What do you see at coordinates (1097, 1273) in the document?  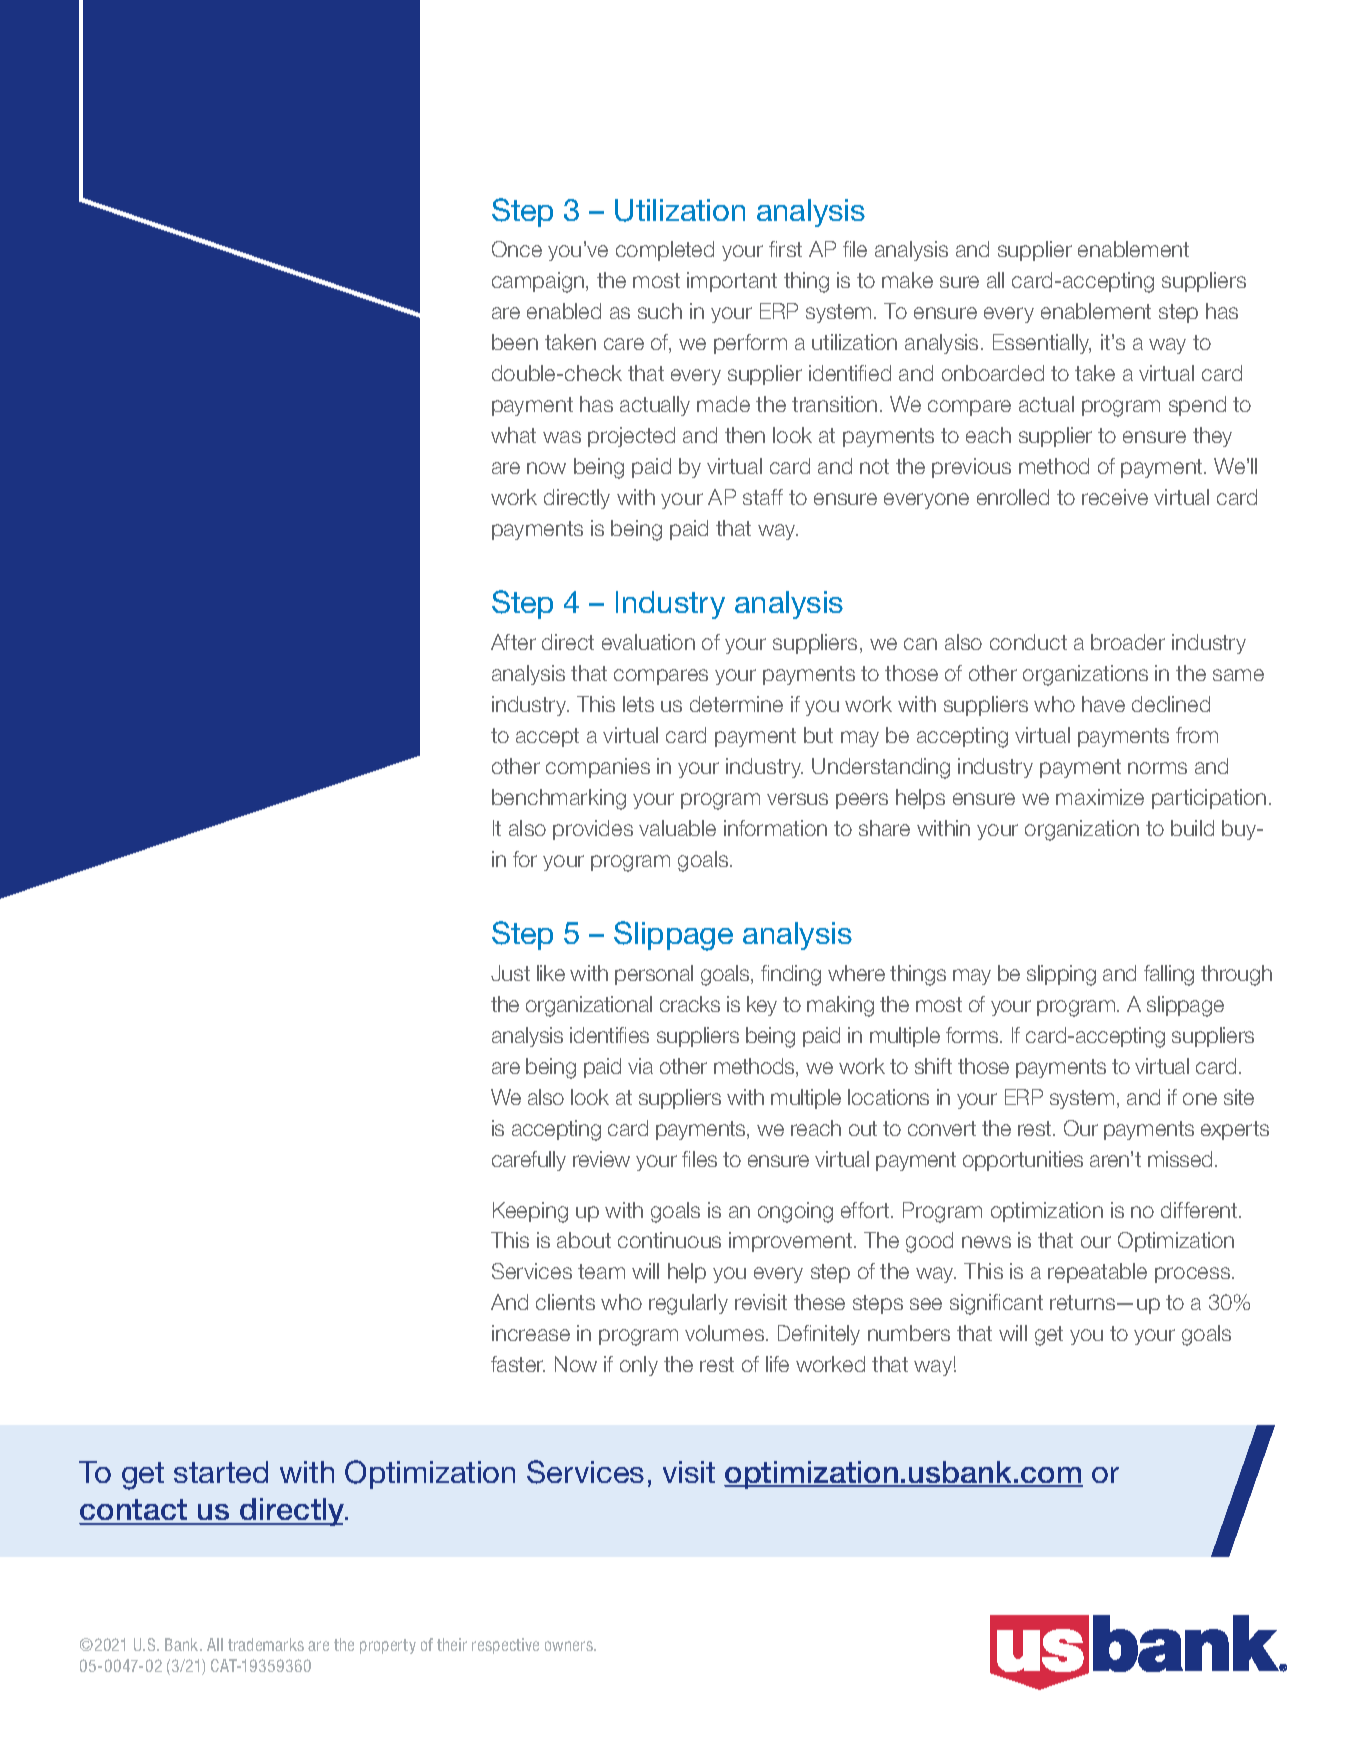 I see `repeatable` at bounding box center [1097, 1273].
